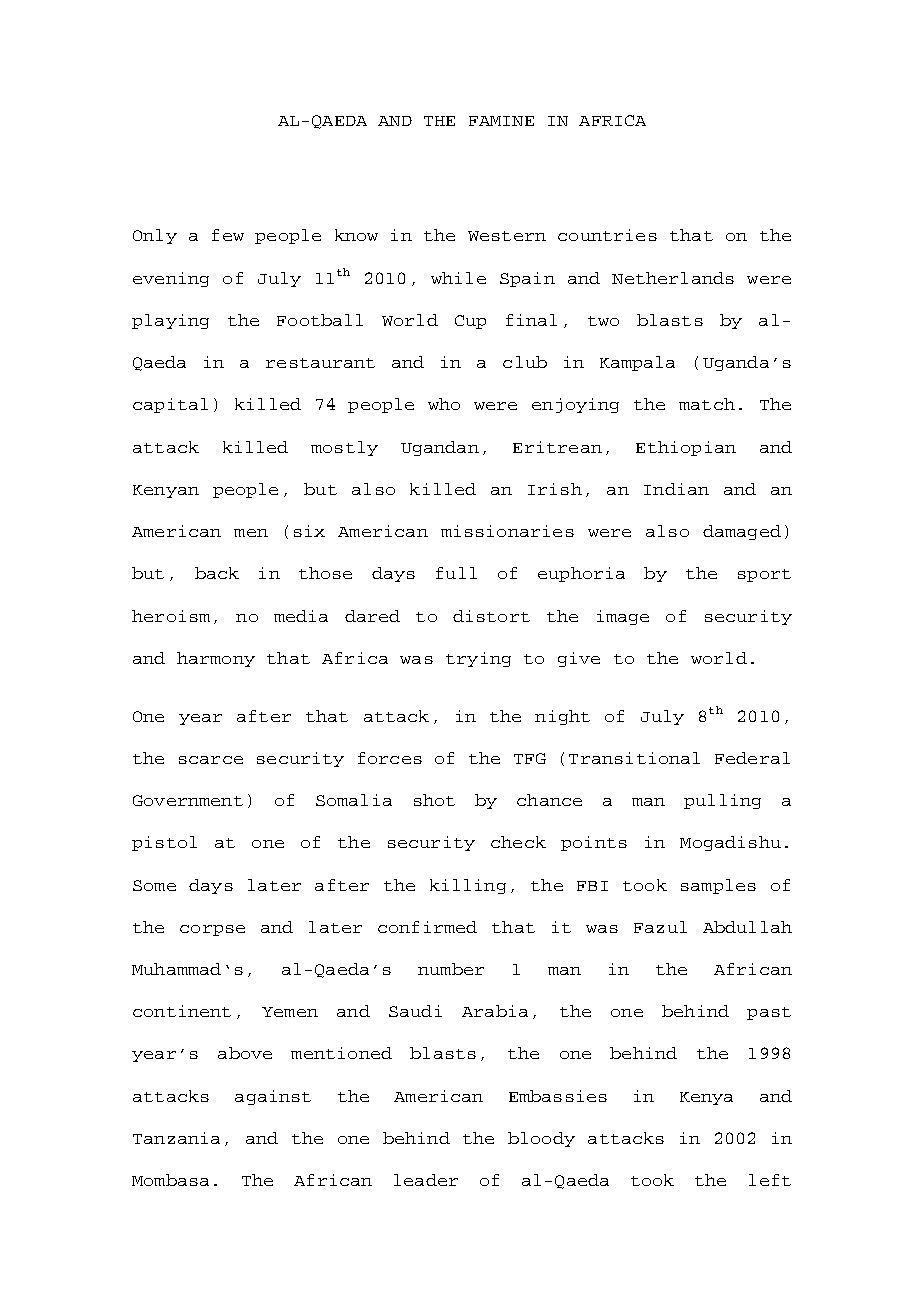 Image resolution: width=924 pixels, height=1308 pixels. What do you see at coordinates (501, 121) in the screenshot?
I see `FAMINE` at bounding box center [501, 121].
